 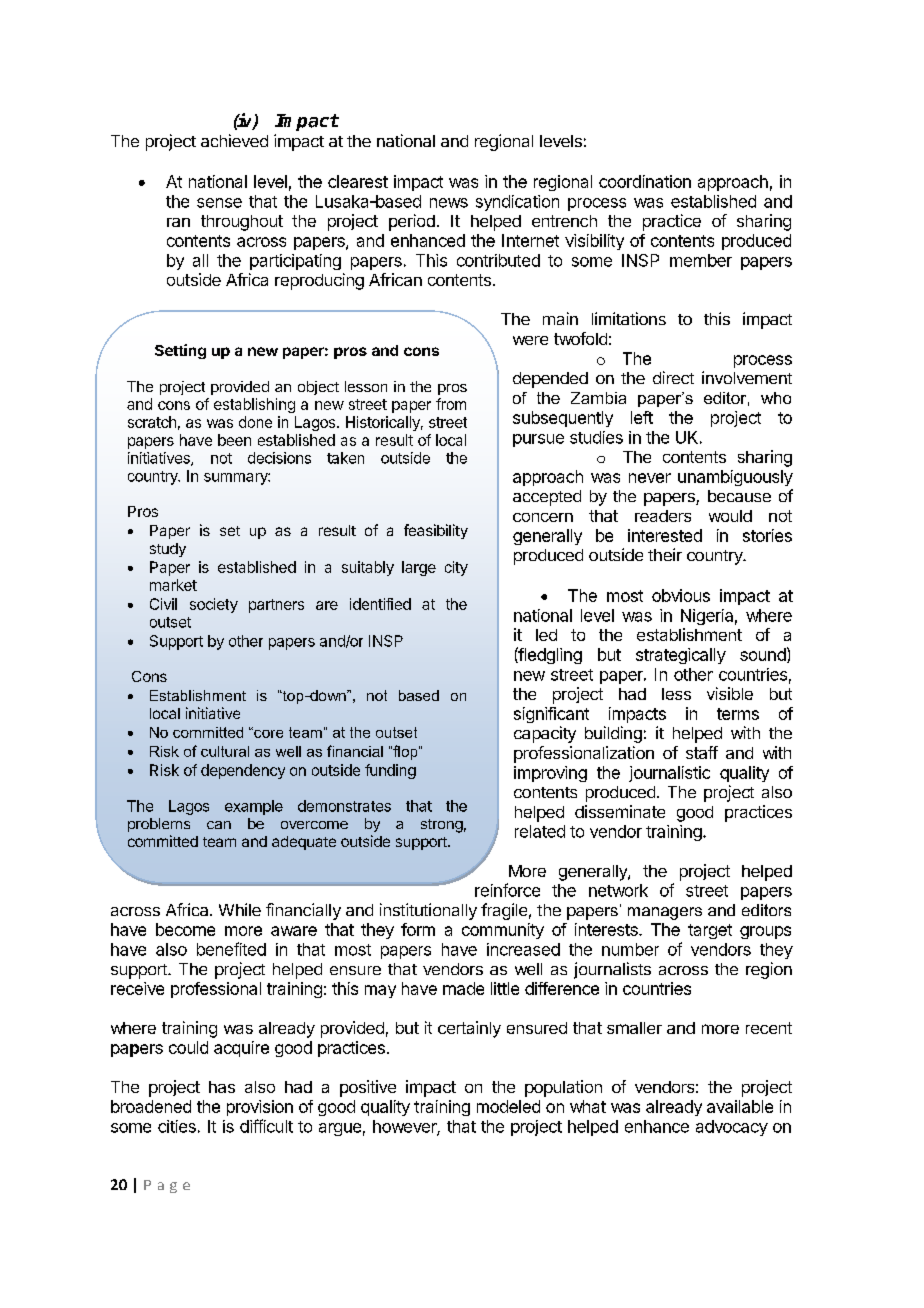 I want to click on establishing, so click(x=254, y=405).
